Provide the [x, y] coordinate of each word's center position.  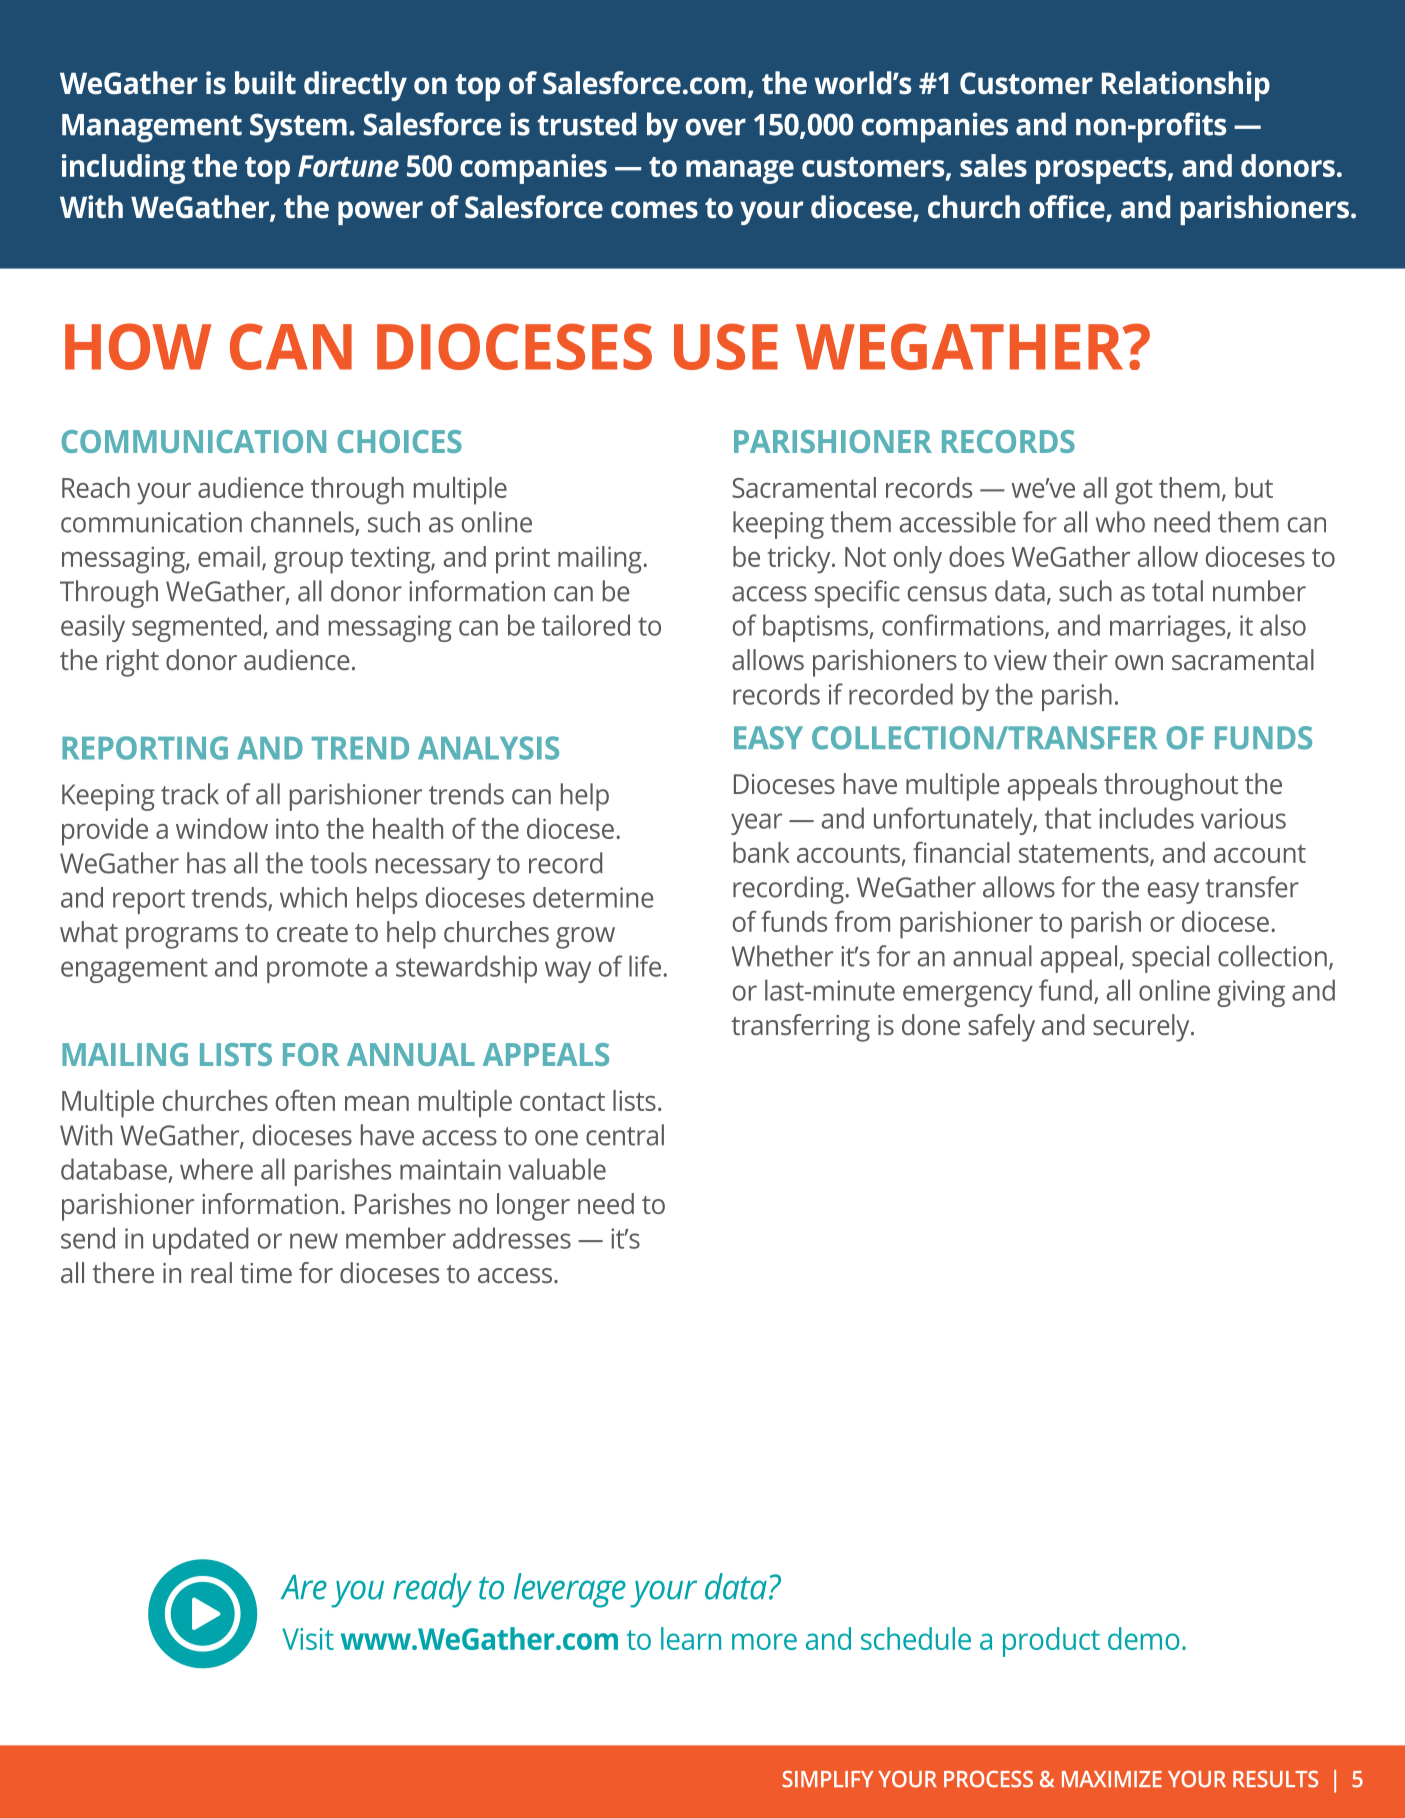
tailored [586, 625]
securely [1142, 1028]
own [1139, 662]
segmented [198, 628]
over [716, 127]
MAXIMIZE [1112, 1779]
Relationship [1186, 86]
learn [691, 1638]
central [625, 1135]
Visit [308, 1639]
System [298, 128]
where [216, 1169]
